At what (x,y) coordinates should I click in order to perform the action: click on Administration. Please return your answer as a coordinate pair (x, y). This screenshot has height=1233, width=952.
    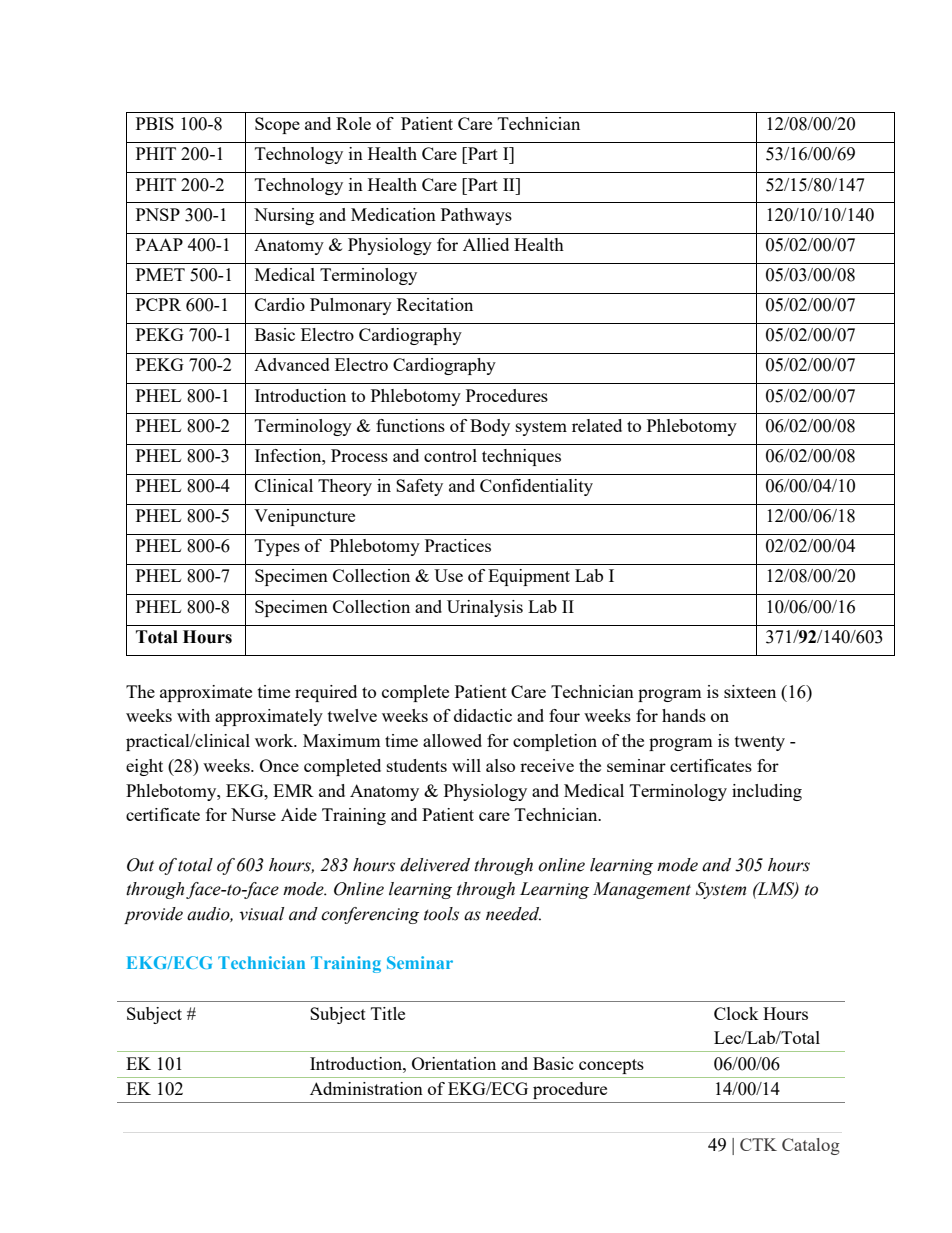
    Looking at the image, I should click on (366, 1088).
